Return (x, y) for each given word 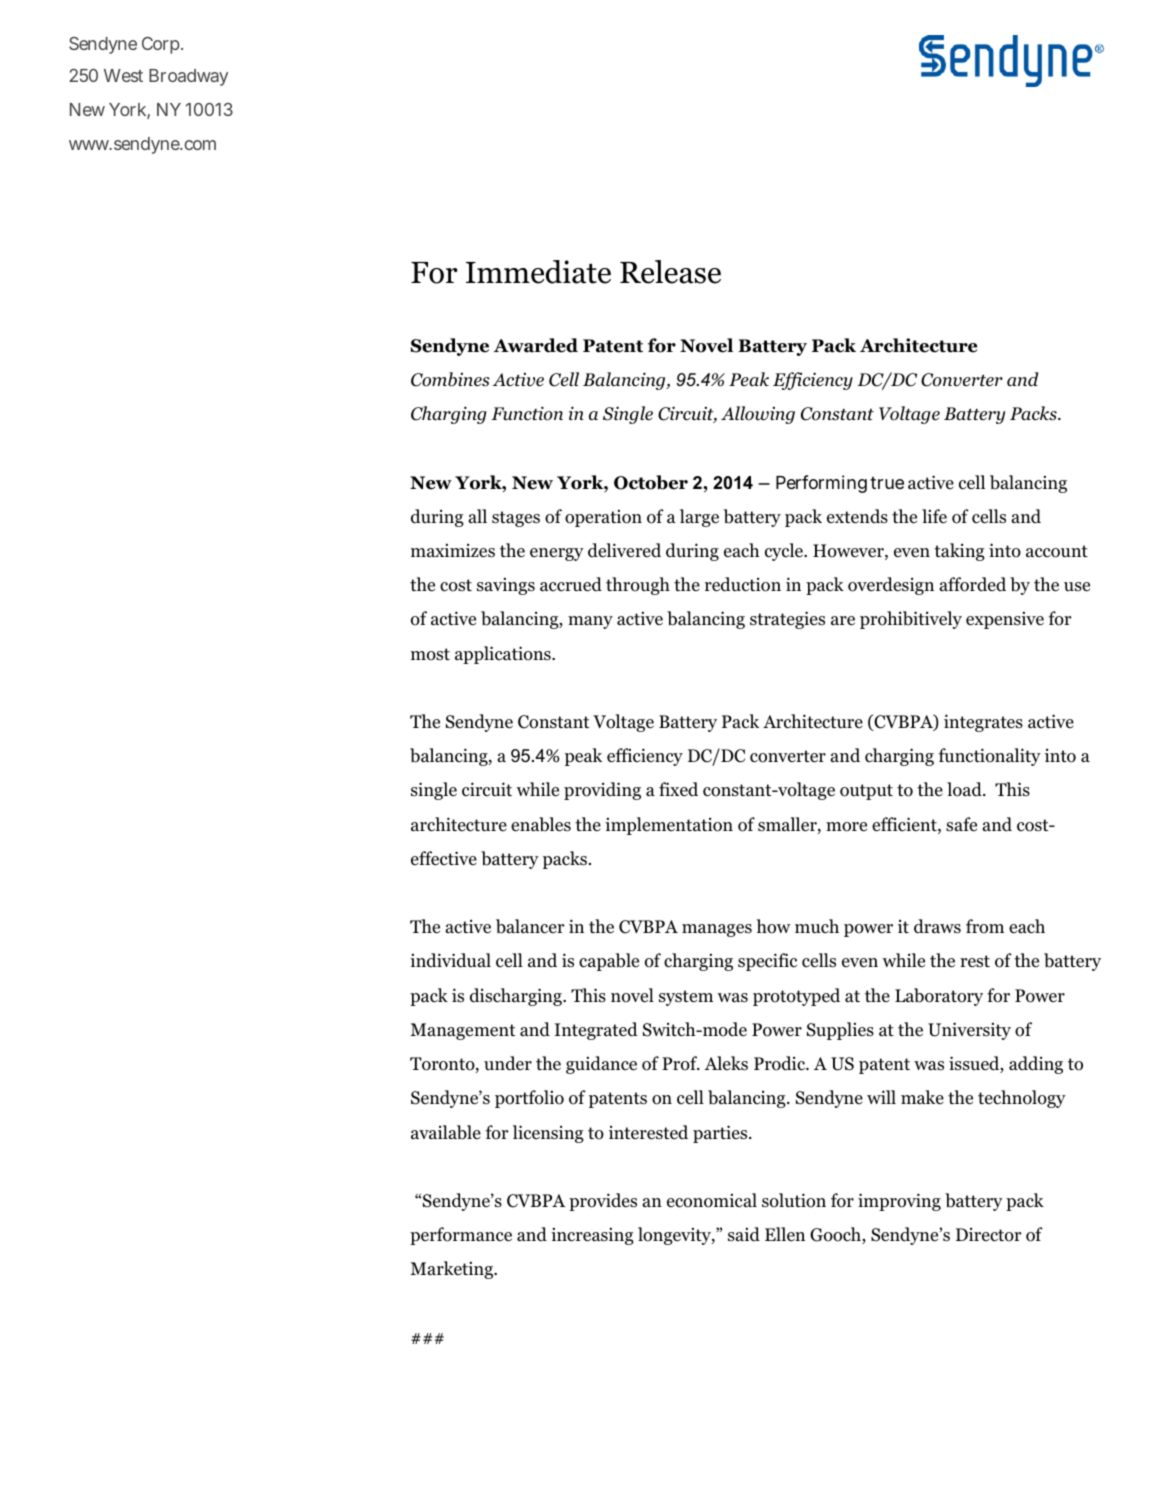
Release (670, 272)
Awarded (536, 345)
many (590, 622)
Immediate (538, 272)
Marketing (453, 1270)
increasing (592, 1236)
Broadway (188, 77)
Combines (450, 379)
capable (609, 962)
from (985, 926)
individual (450, 960)
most (430, 654)
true (887, 483)
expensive (1005, 620)
